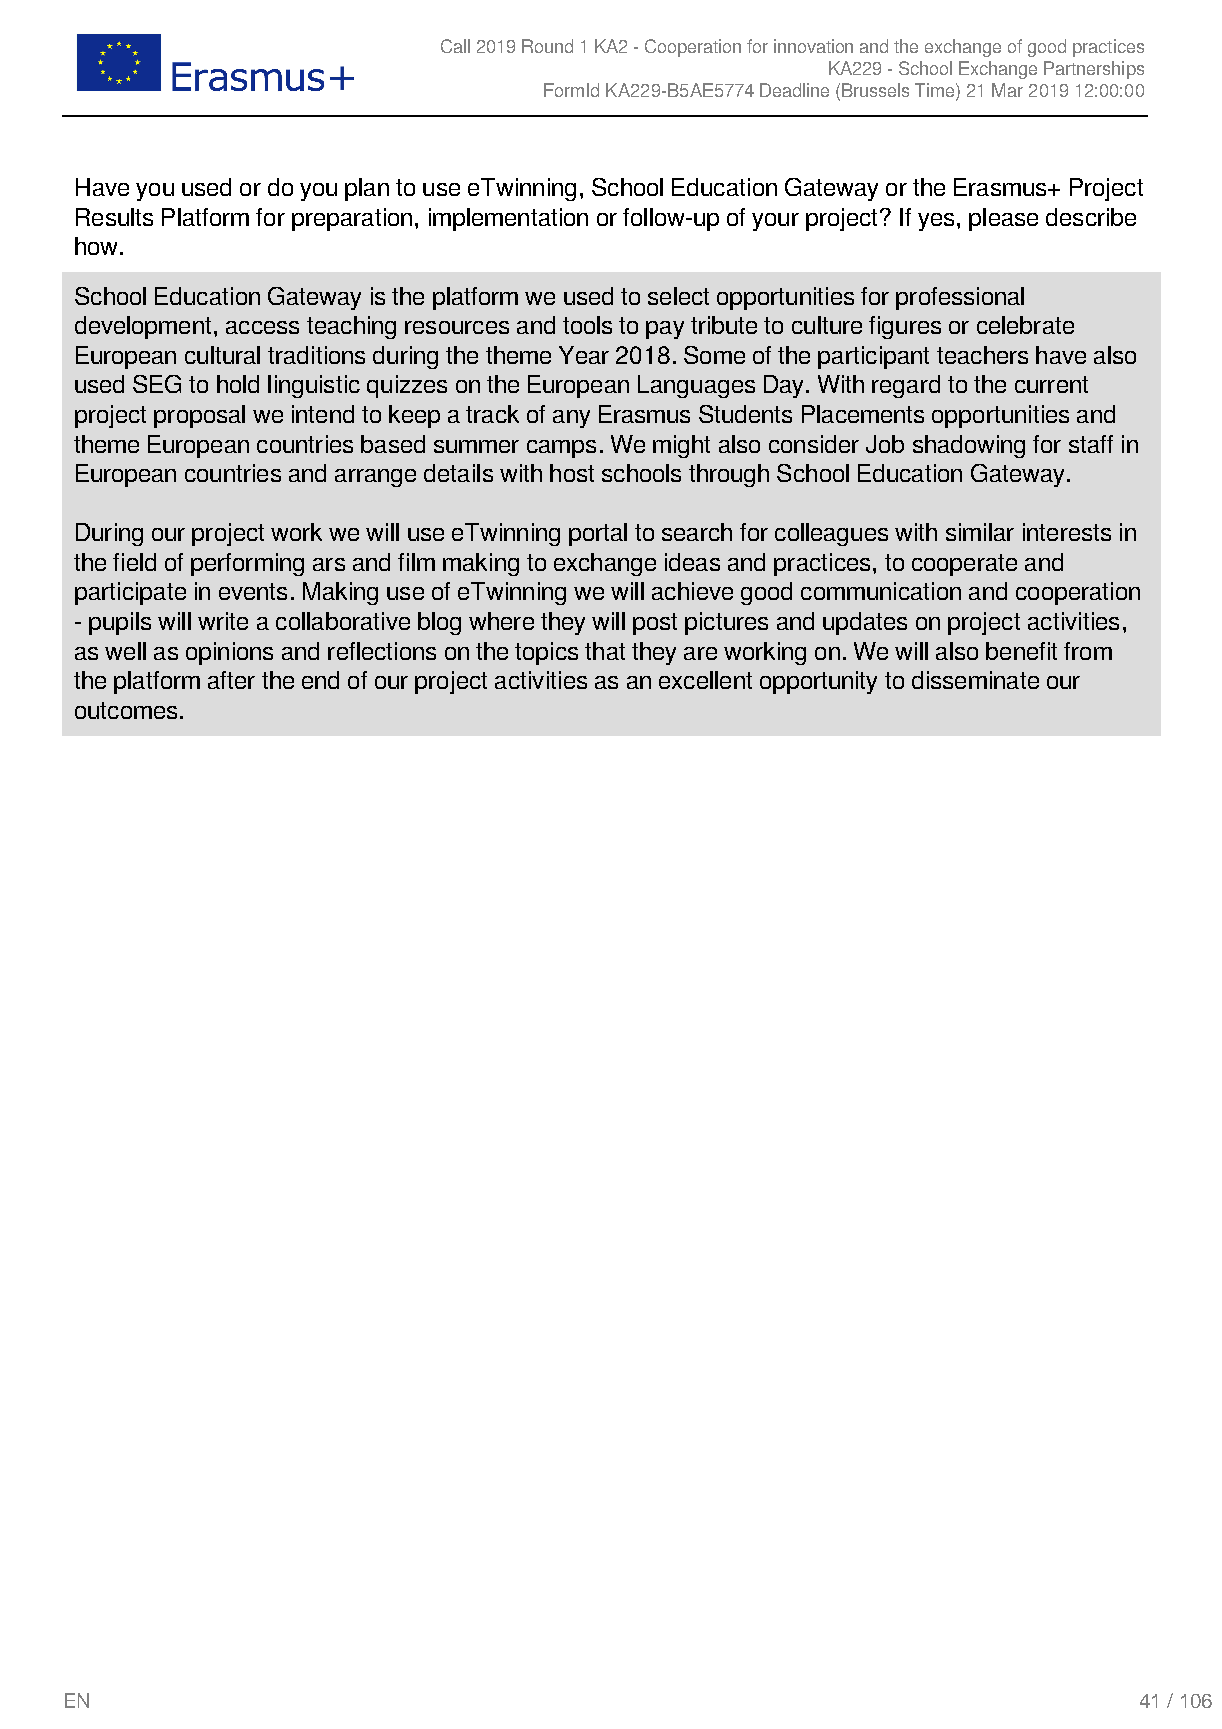 The width and height of the screenshot is (1222, 1729). What do you see at coordinates (247, 564) in the screenshot?
I see `performing` at bounding box center [247, 564].
